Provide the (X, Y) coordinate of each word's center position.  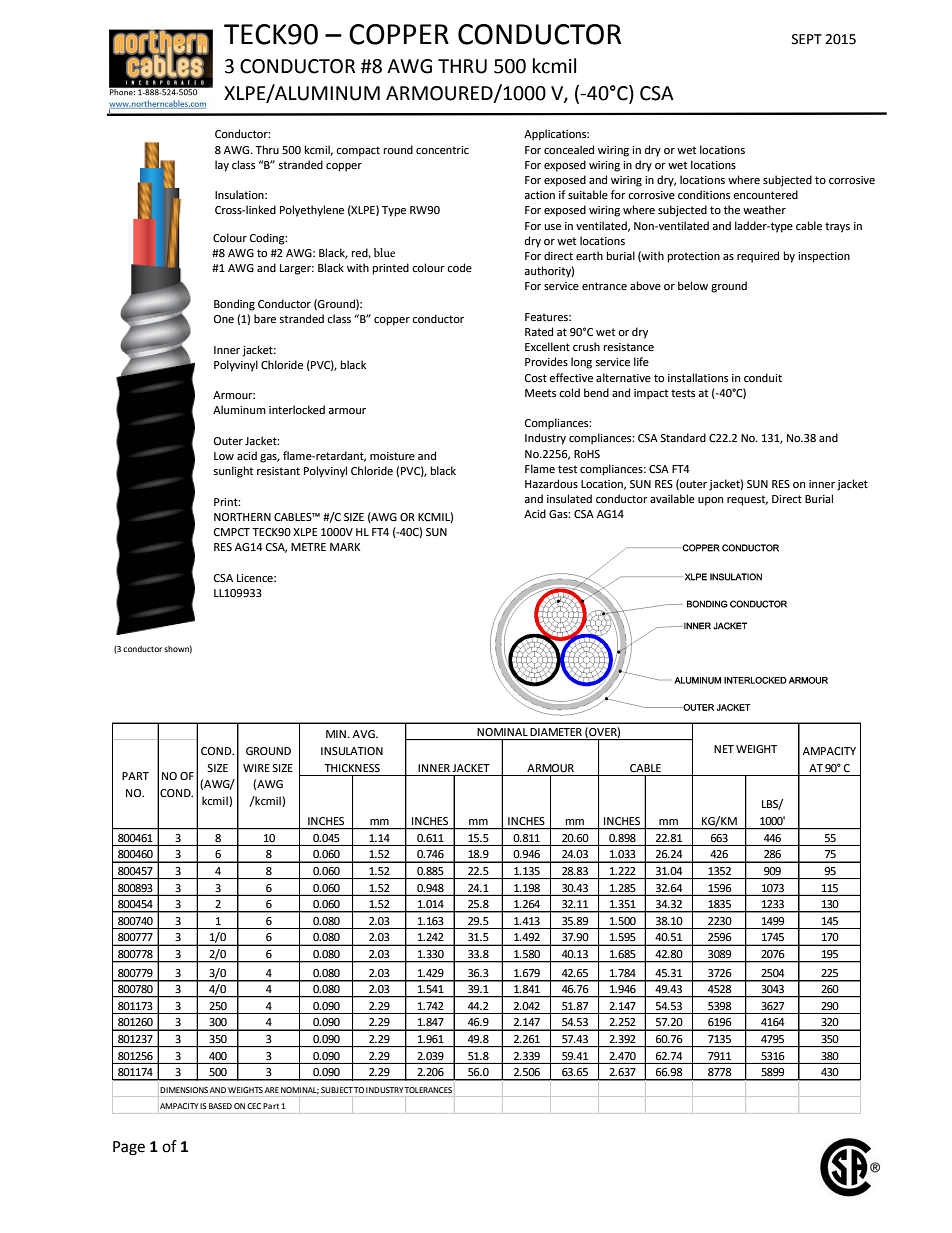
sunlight (233, 472)
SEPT (807, 39)
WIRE (256, 768)
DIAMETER (556, 732)
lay (222, 166)
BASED (220, 1106)
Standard (683, 437)
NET (724, 749)
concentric (442, 150)
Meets (540, 393)
